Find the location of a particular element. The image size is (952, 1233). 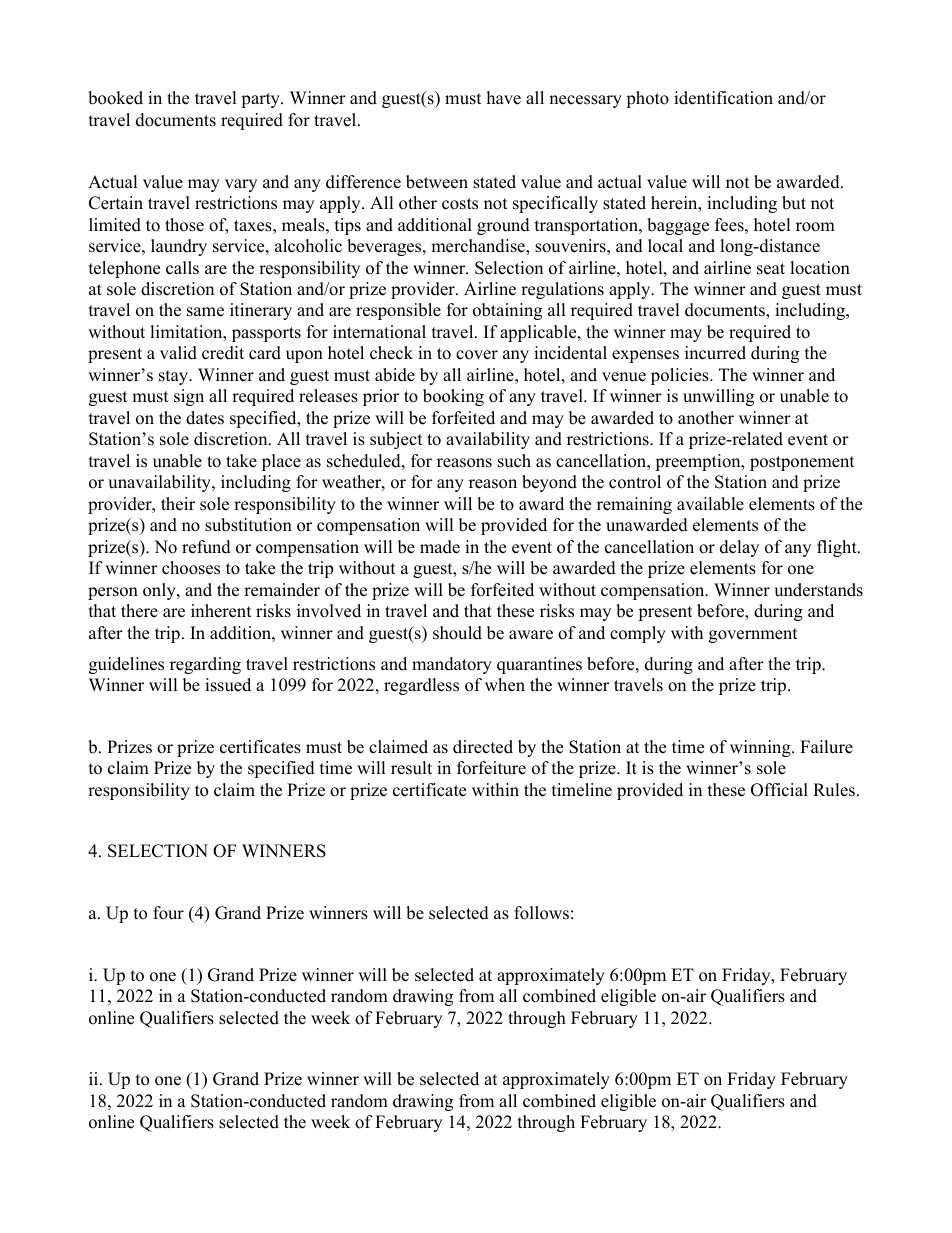

winning is located at coordinates (761, 748).
